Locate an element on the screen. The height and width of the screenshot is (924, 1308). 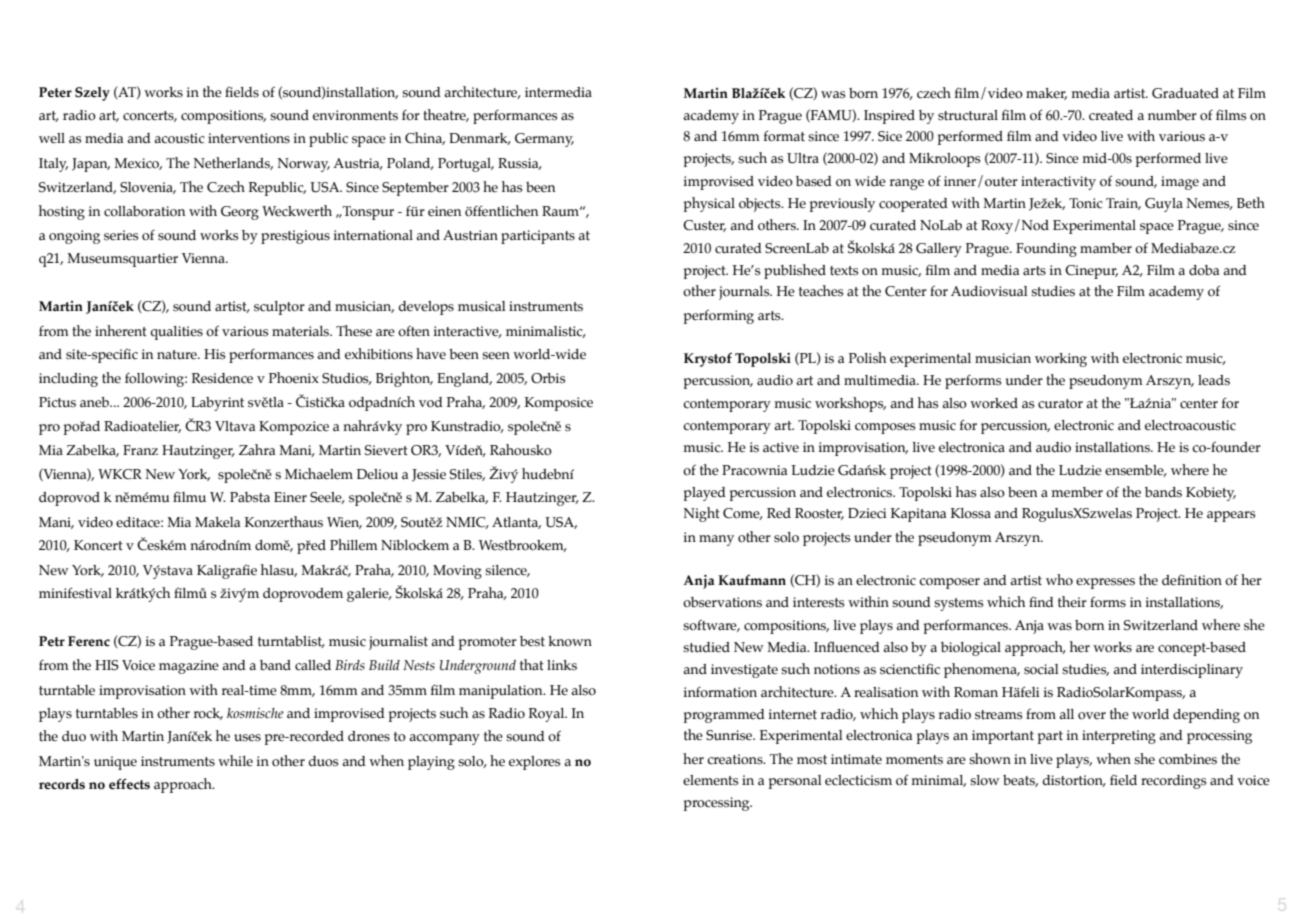
created is located at coordinates (1111, 115).
